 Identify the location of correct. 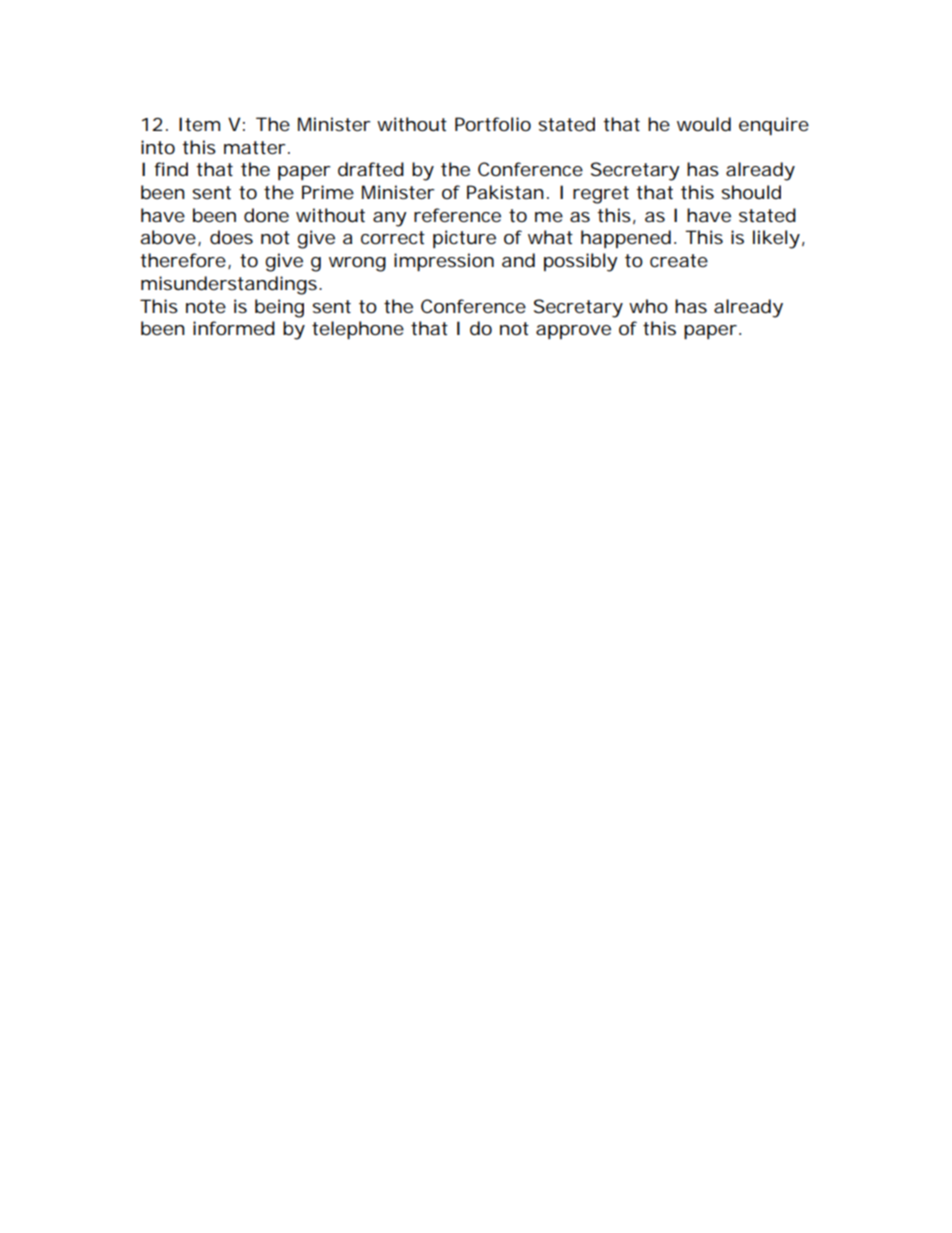
(393, 237).
